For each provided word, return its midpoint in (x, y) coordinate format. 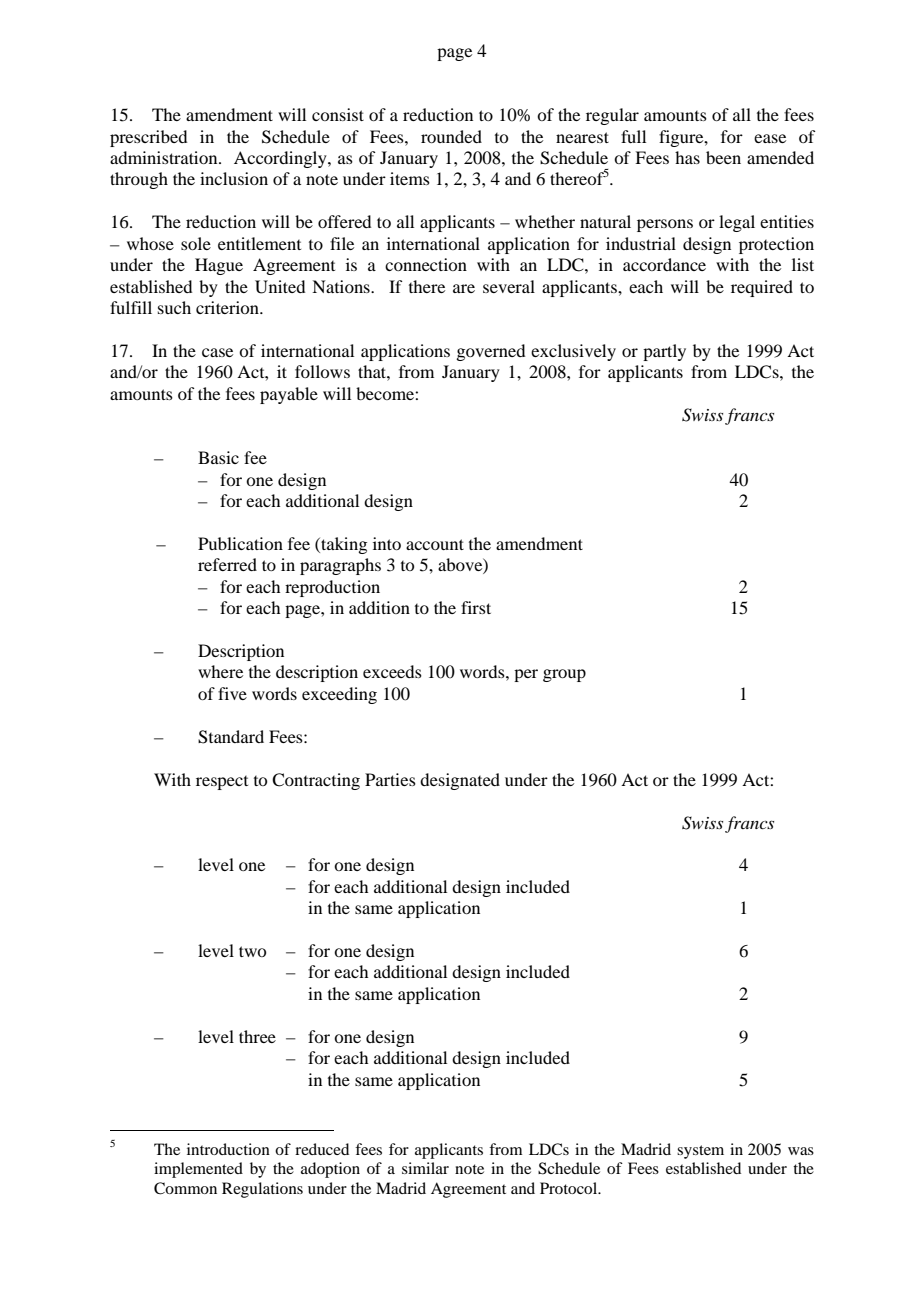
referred (227, 564)
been (723, 157)
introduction (228, 1149)
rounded (451, 136)
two (252, 951)
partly (664, 352)
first (476, 607)
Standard (231, 737)
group (564, 675)
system (700, 1152)
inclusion (234, 178)
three (257, 1036)
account (435, 544)
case (217, 352)
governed (490, 352)
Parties (390, 779)
